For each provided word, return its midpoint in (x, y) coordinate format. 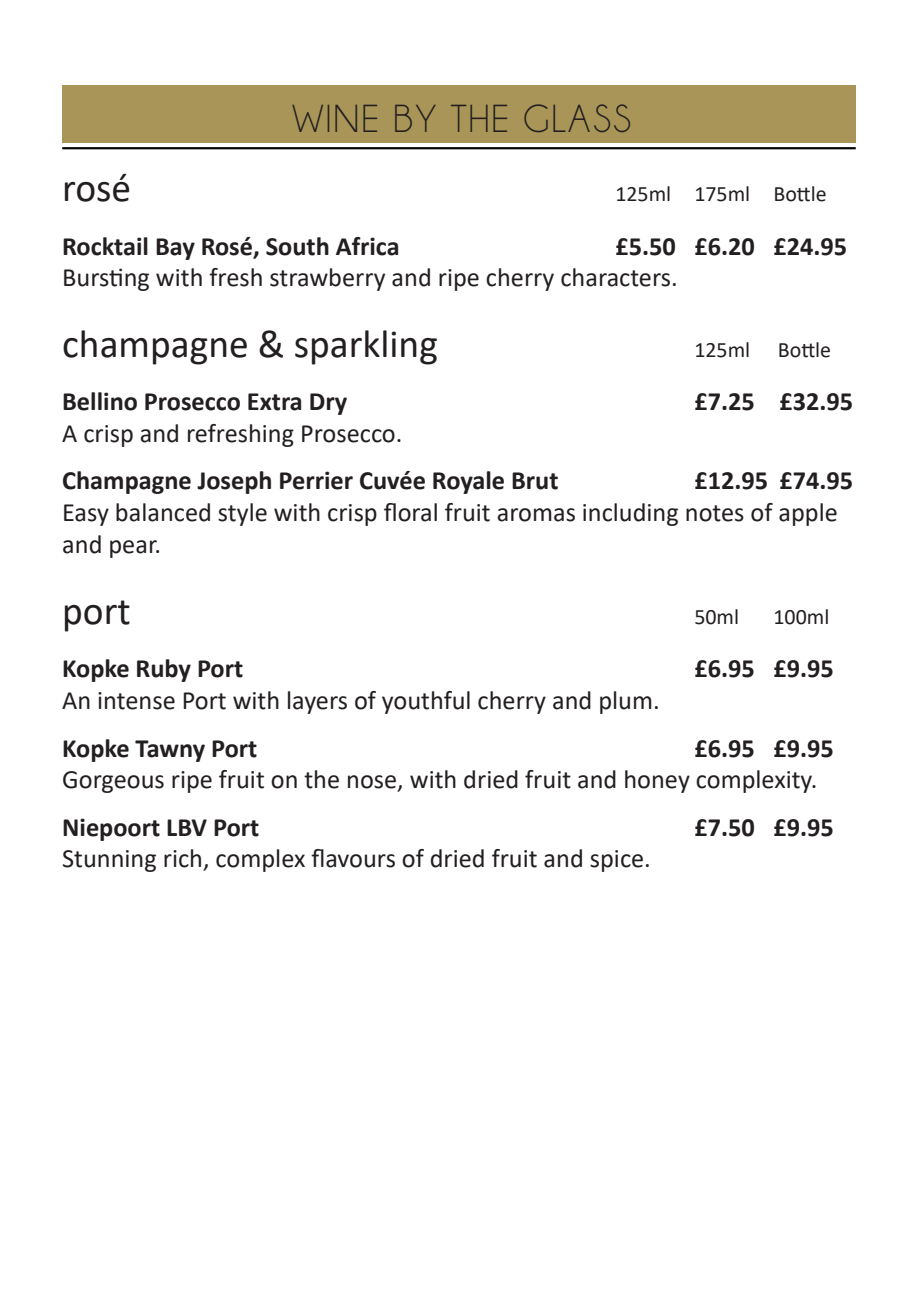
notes (715, 513)
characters (615, 277)
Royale (468, 482)
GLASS (577, 118)
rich (182, 858)
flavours (353, 858)
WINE (334, 118)
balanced (163, 512)
